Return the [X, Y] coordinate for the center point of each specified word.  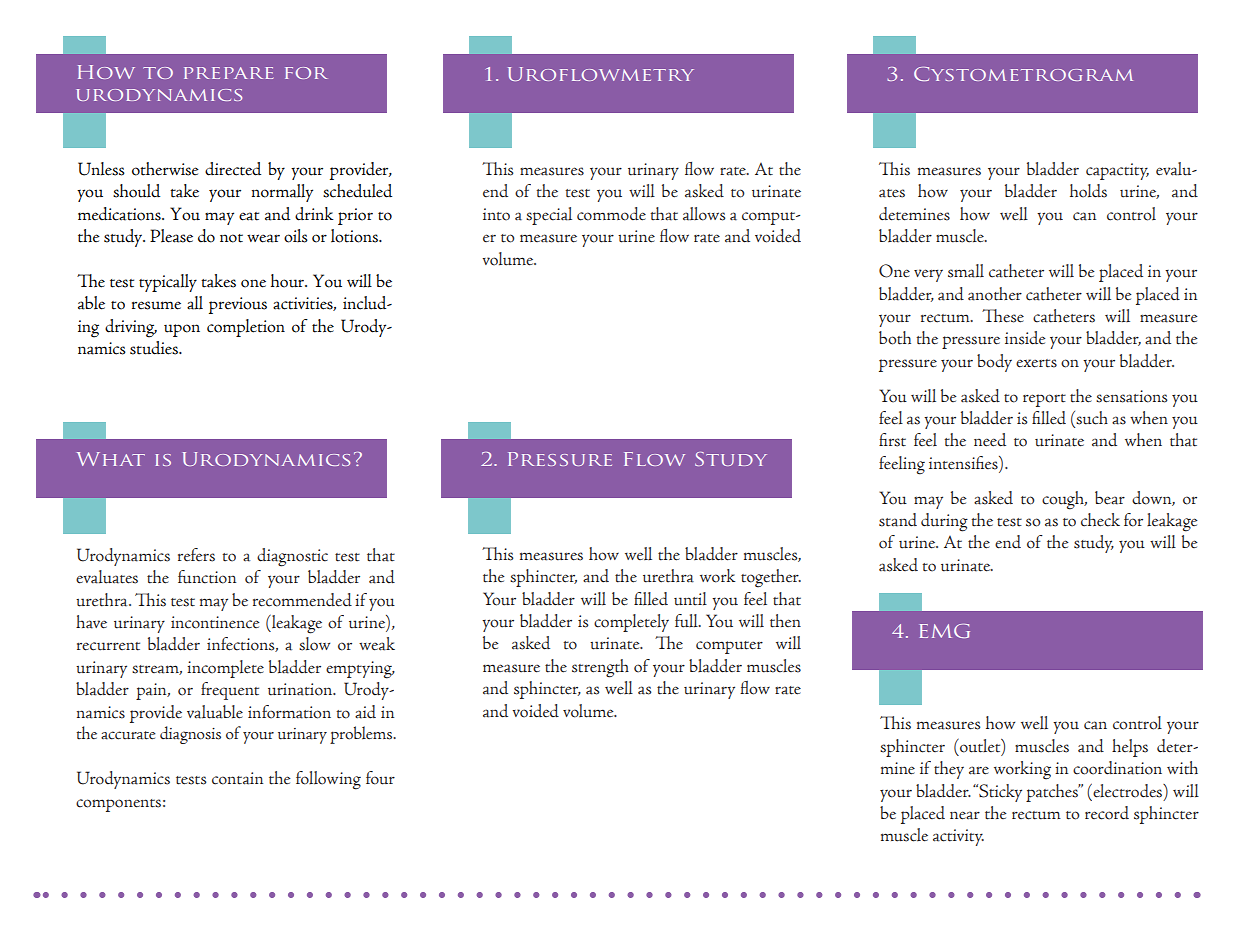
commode [611, 214]
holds [1088, 191]
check [1100, 520]
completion [246, 328]
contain [237, 778]
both [895, 338]
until [690, 599]
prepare [228, 73]
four [380, 778]
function [207, 577]
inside [1025, 338]
